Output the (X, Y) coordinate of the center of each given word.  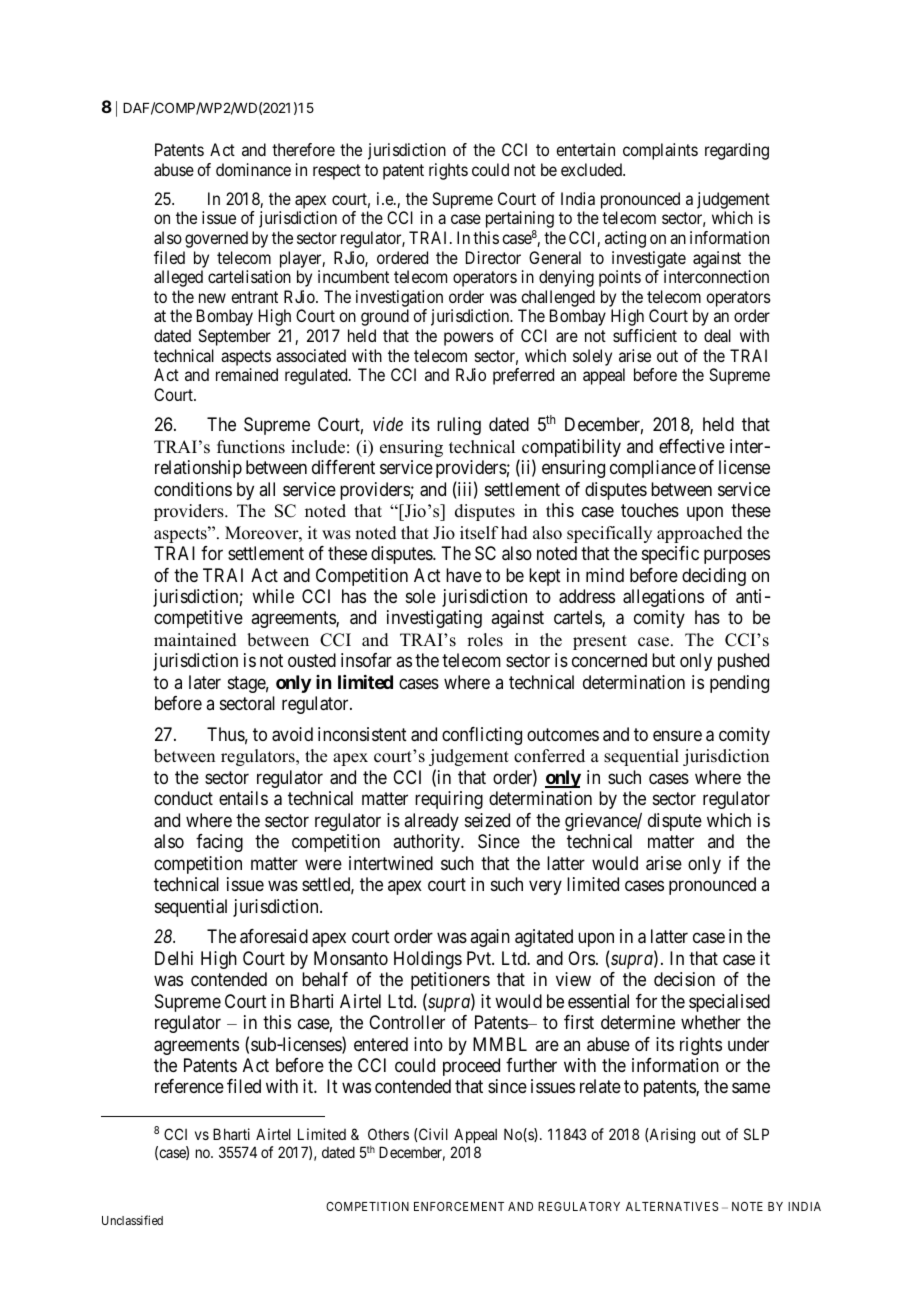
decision (684, 979)
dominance (253, 169)
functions (251, 447)
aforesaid (274, 936)
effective (692, 446)
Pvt (480, 958)
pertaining (520, 221)
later (205, 682)
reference (189, 1086)
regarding (737, 151)
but (663, 660)
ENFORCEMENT (459, 1206)
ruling (459, 426)
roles (485, 640)
